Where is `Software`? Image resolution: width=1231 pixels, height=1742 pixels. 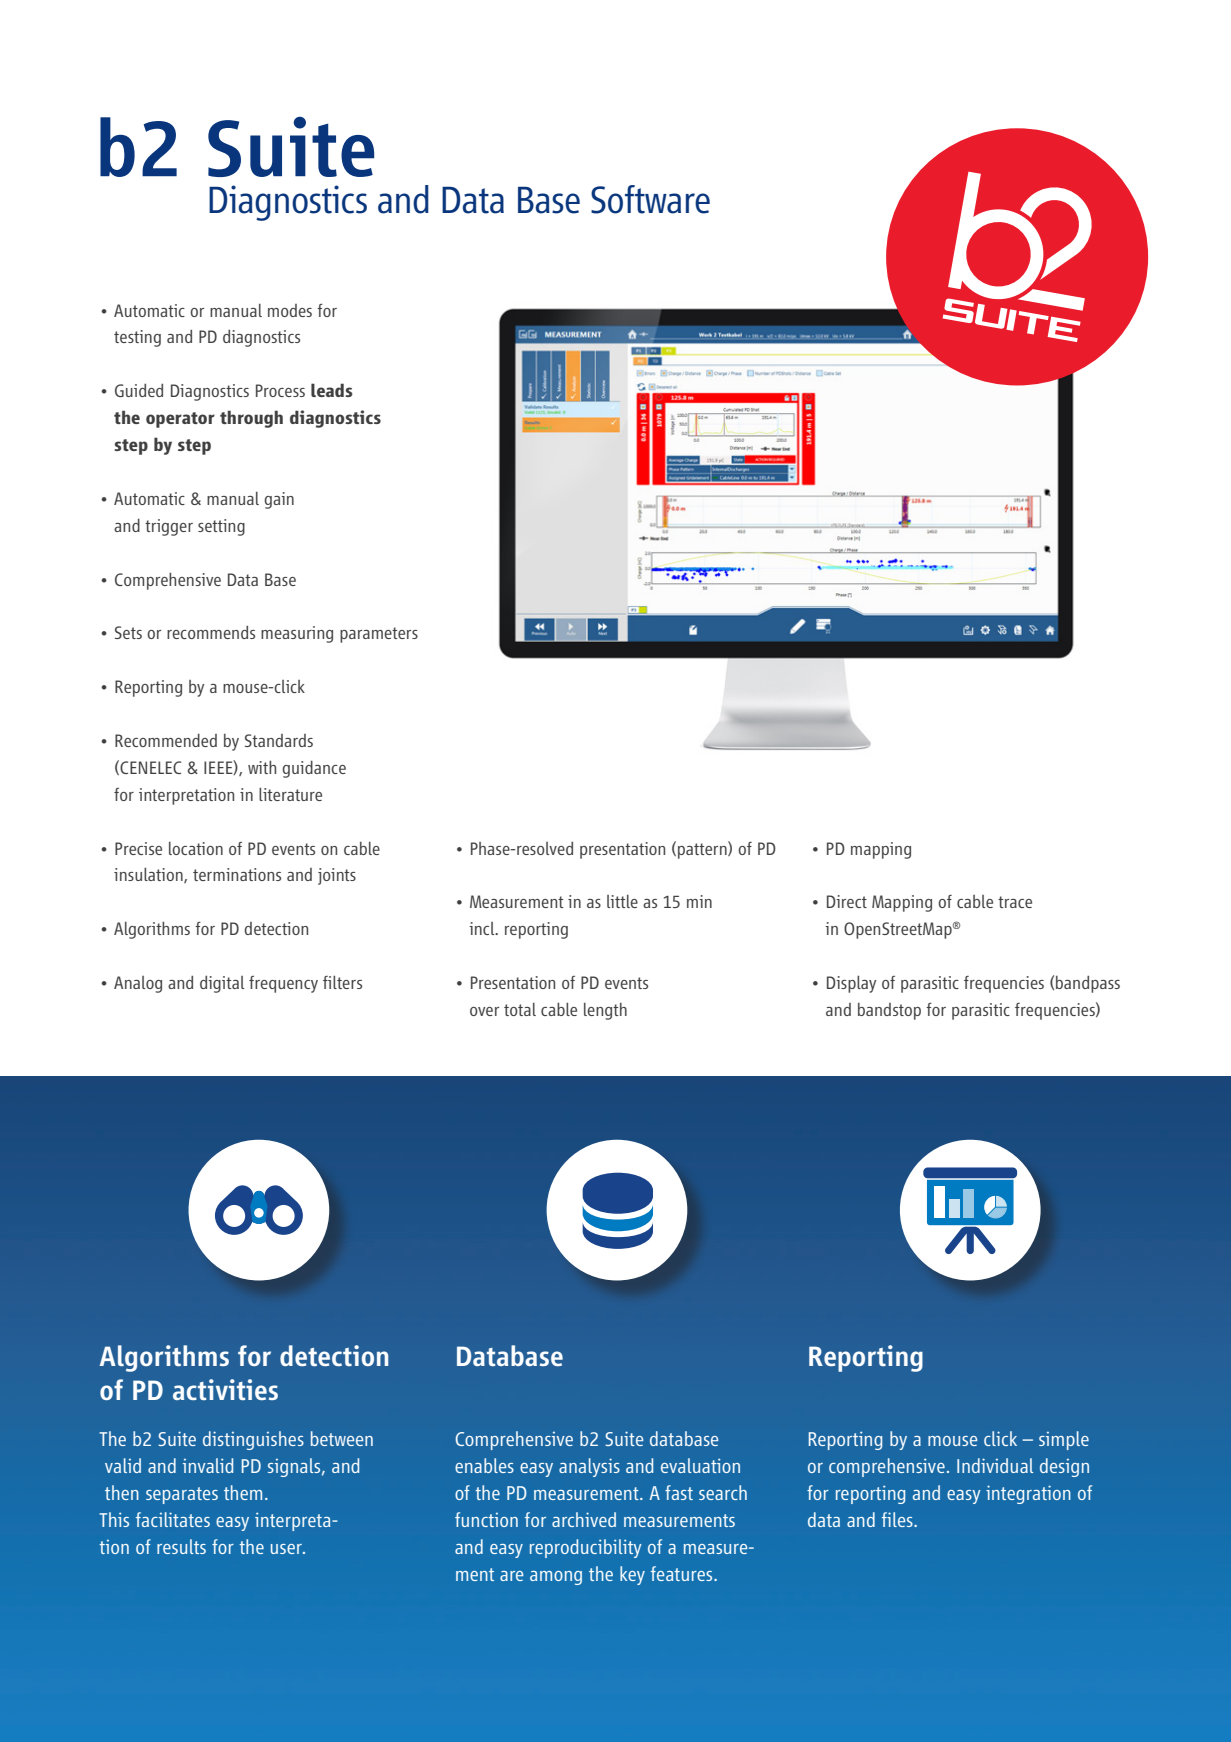 Software is located at coordinates (650, 199).
